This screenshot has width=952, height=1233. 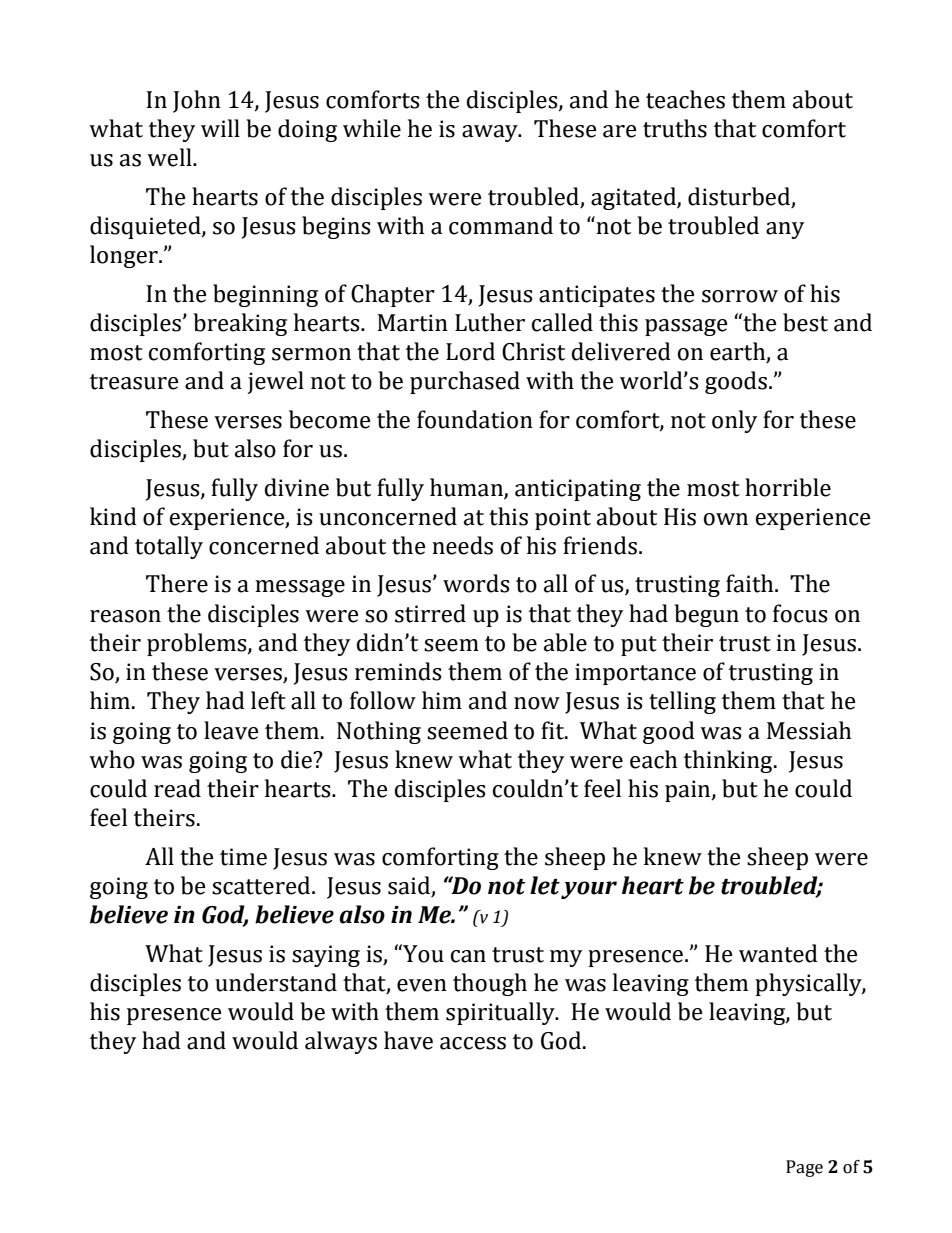 What do you see at coordinates (341, 1042) in the screenshot?
I see `always` at bounding box center [341, 1042].
